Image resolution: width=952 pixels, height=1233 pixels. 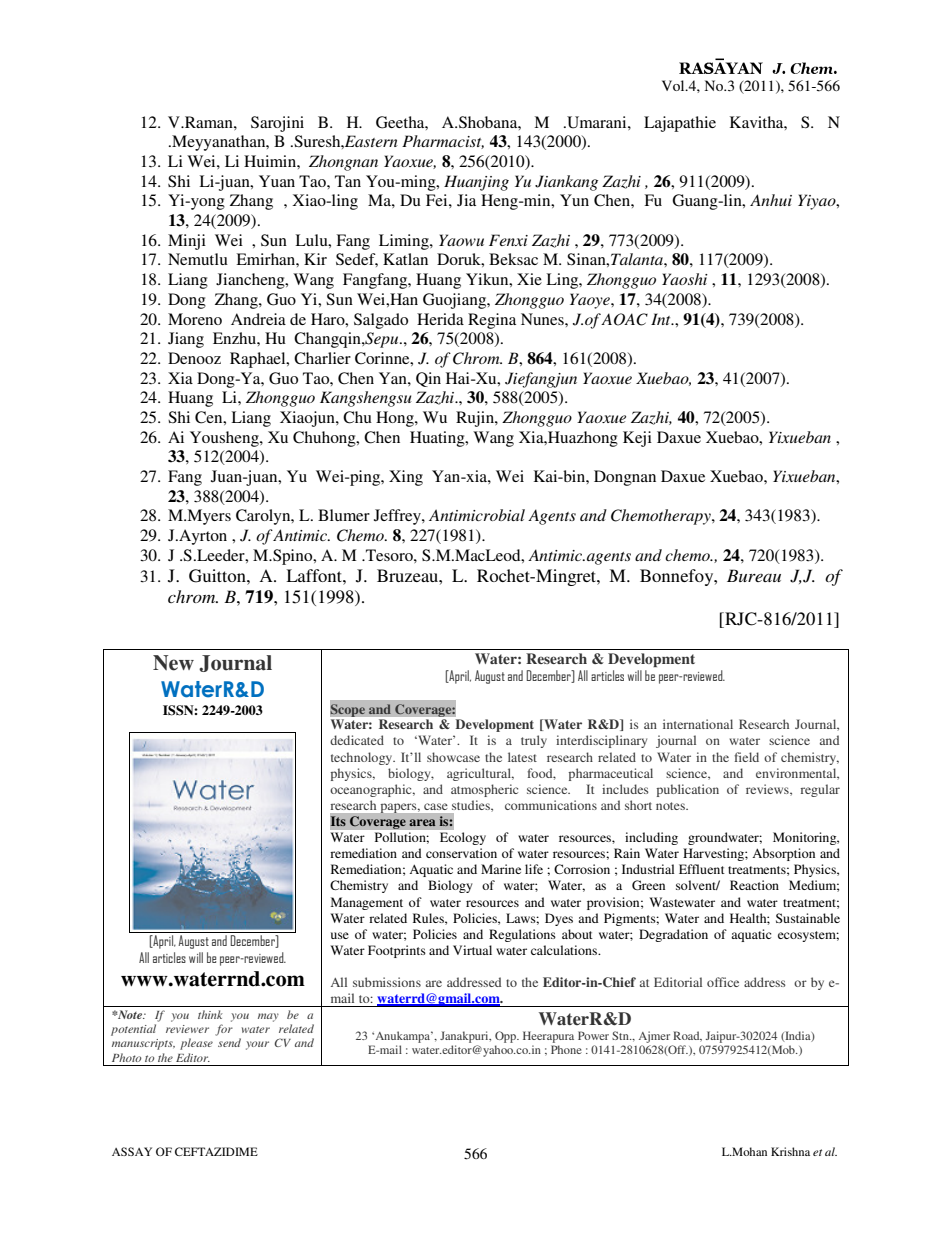 What do you see at coordinates (574, 200) in the document?
I see `Yun` at bounding box center [574, 200].
